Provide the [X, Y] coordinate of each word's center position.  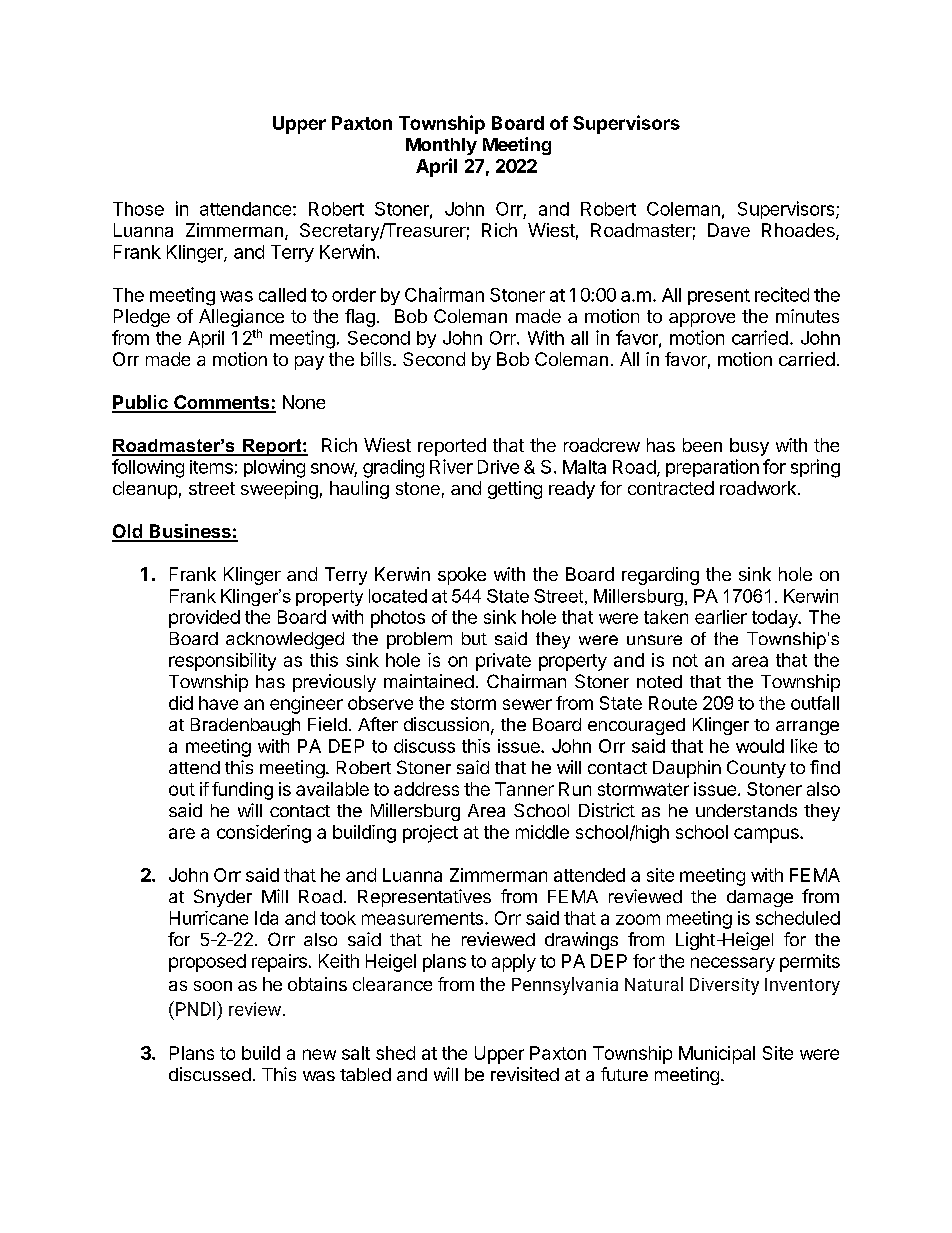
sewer [527, 704]
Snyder [223, 898]
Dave [729, 230]
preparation [712, 468]
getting [515, 490]
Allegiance [241, 319]
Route [673, 703]
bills [377, 359]
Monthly [441, 146]
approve [702, 320]
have [218, 703]
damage [760, 898]
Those [138, 209]
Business [190, 532]
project [430, 834]
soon [213, 986]
